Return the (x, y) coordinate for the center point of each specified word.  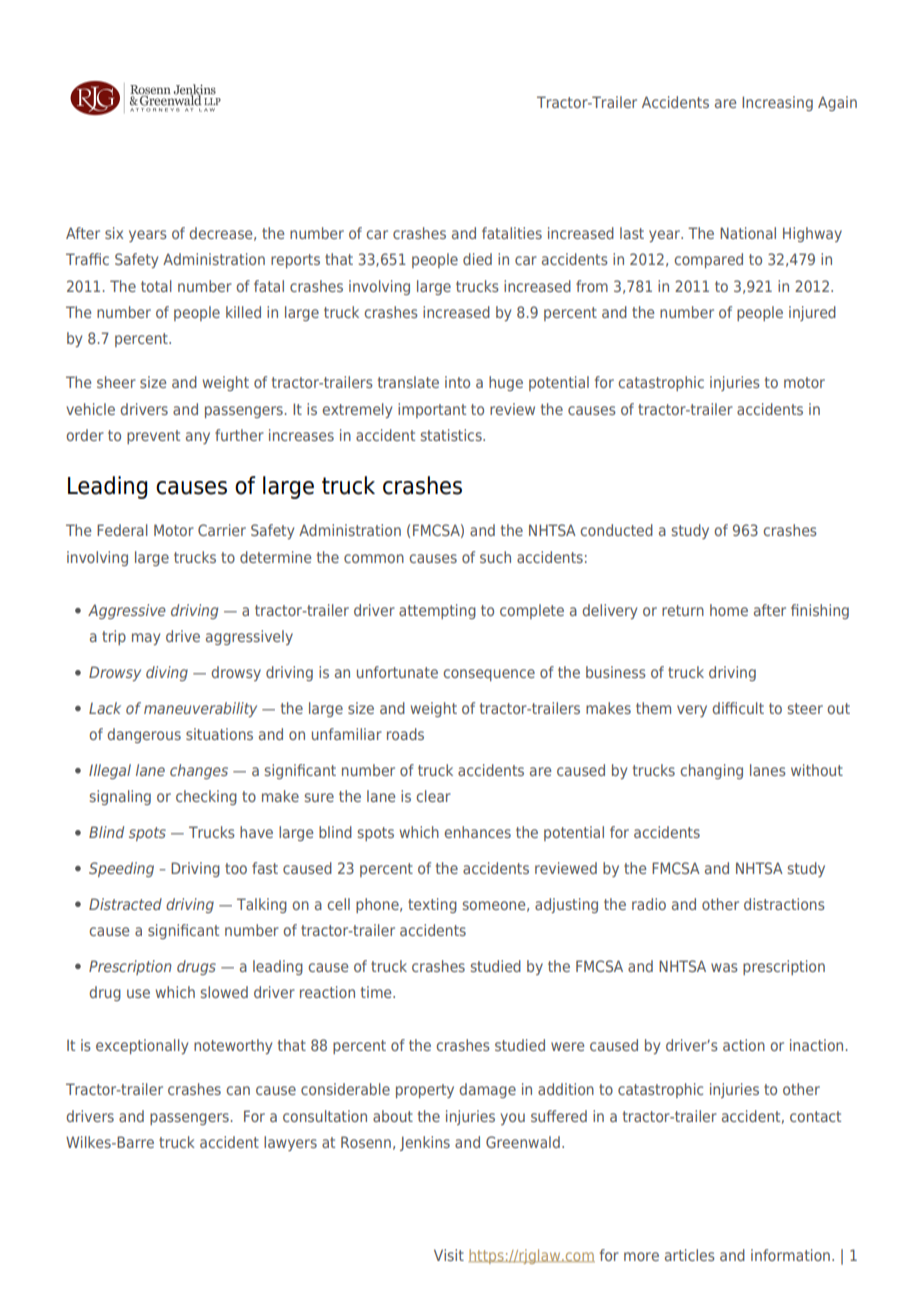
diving (167, 673)
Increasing (777, 103)
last (632, 233)
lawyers (290, 1143)
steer (805, 708)
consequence (489, 675)
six (114, 233)
